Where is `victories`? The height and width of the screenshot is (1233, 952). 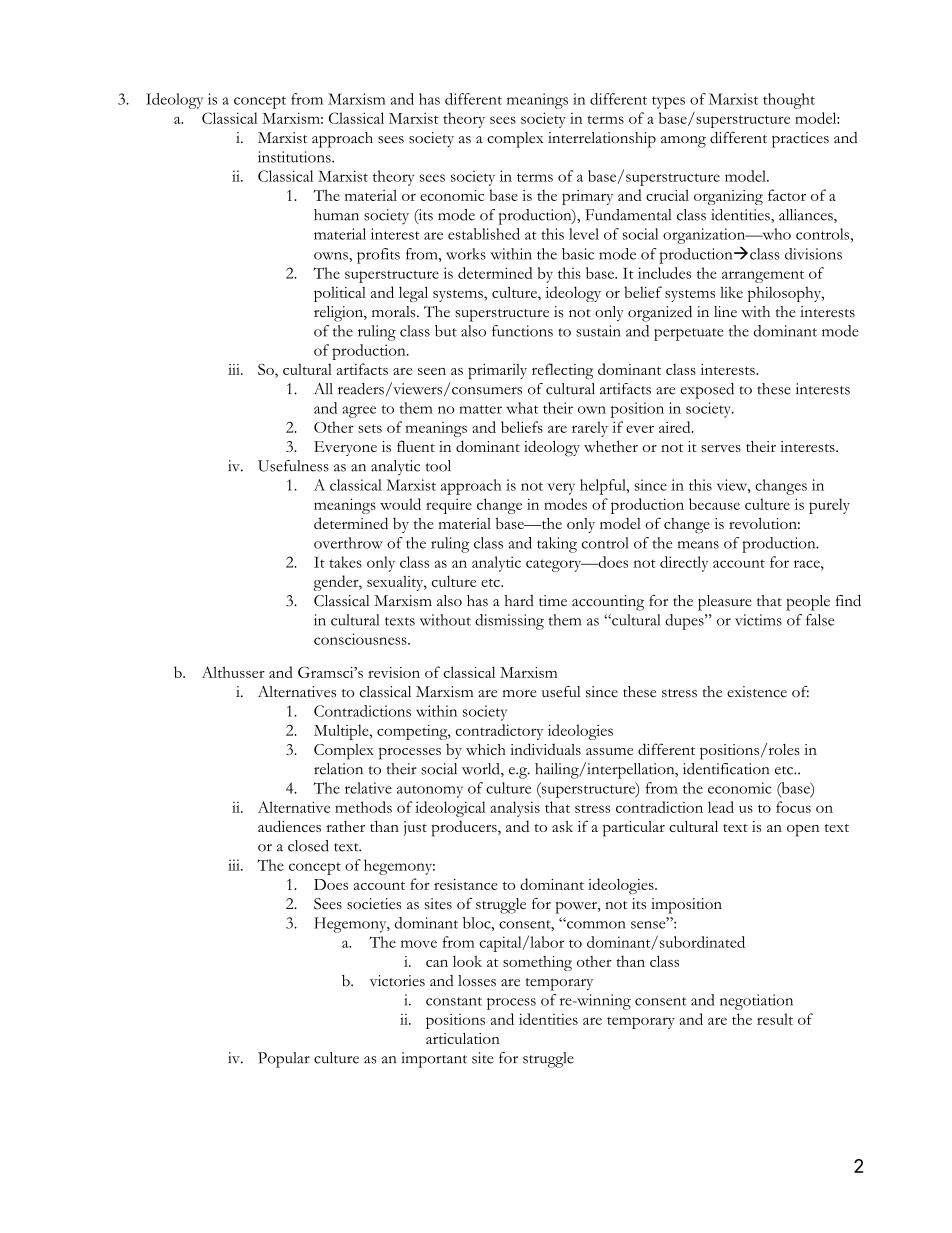
victories is located at coordinates (397, 981).
